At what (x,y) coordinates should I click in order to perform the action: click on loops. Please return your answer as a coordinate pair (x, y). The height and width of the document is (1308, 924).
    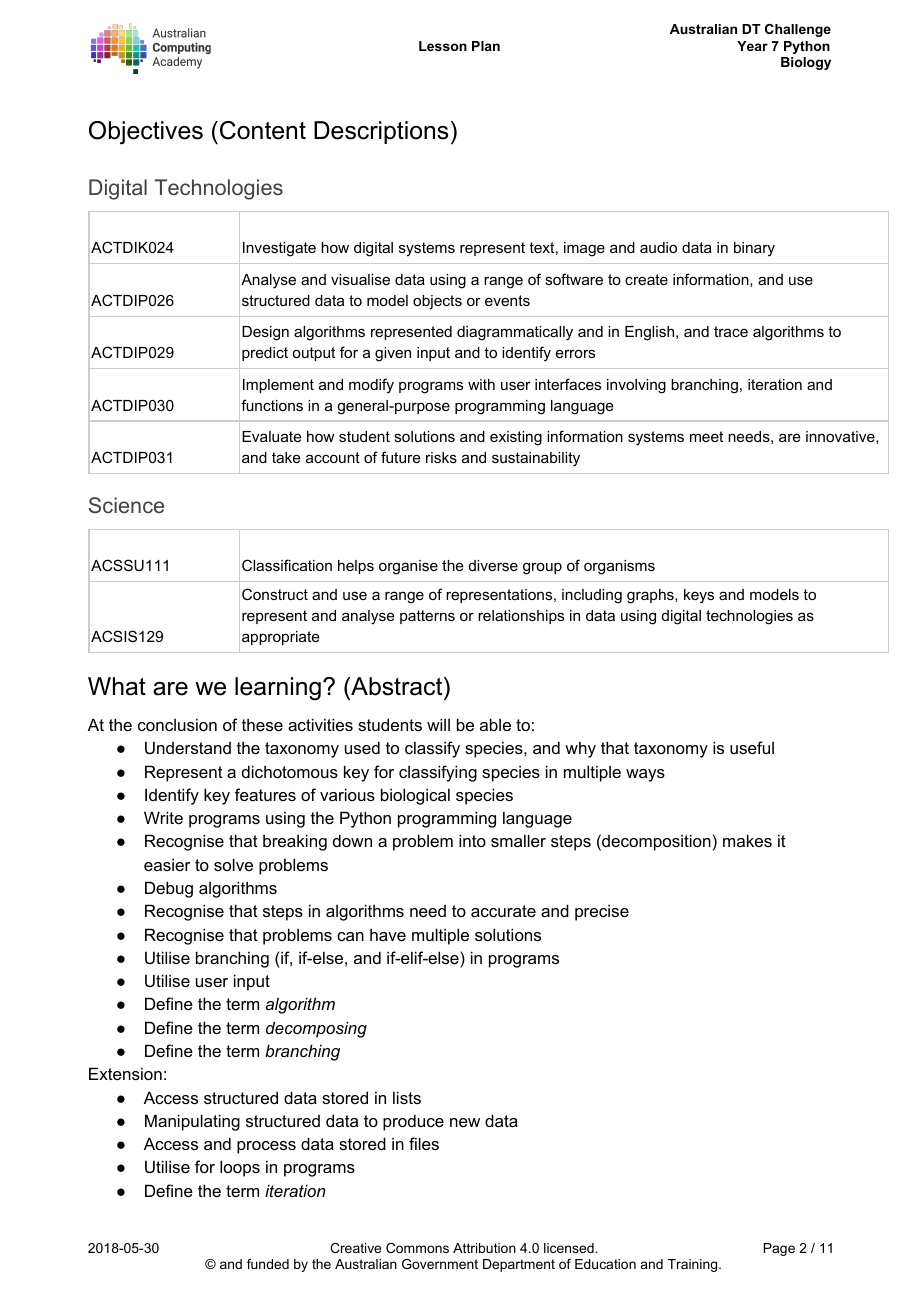
    Looking at the image, I should click on (240, 1168).
